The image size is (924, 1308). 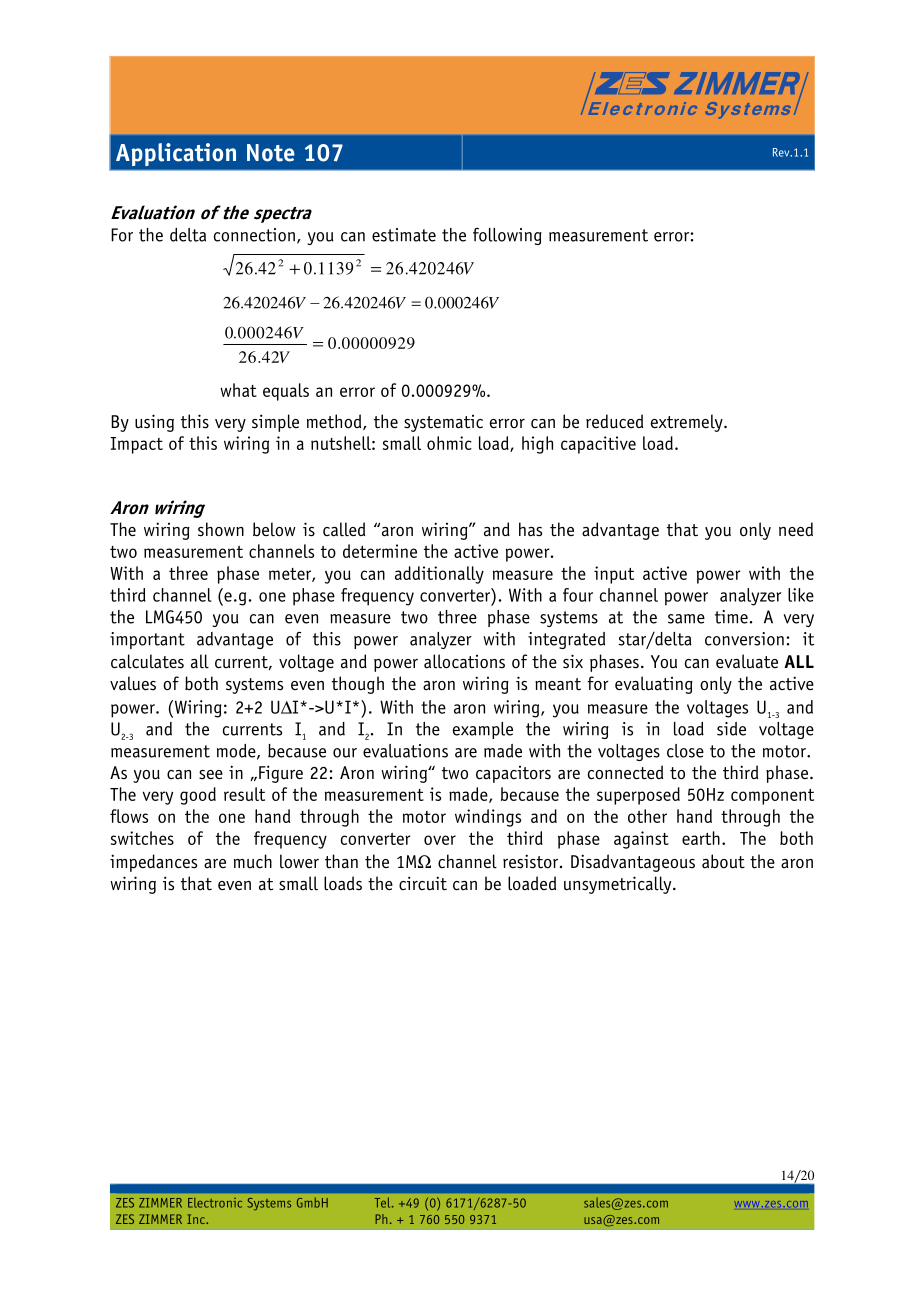 What do you see at coordinates (614, 421) in the document?
I see `reduced` at bounding box center [614, 421].
